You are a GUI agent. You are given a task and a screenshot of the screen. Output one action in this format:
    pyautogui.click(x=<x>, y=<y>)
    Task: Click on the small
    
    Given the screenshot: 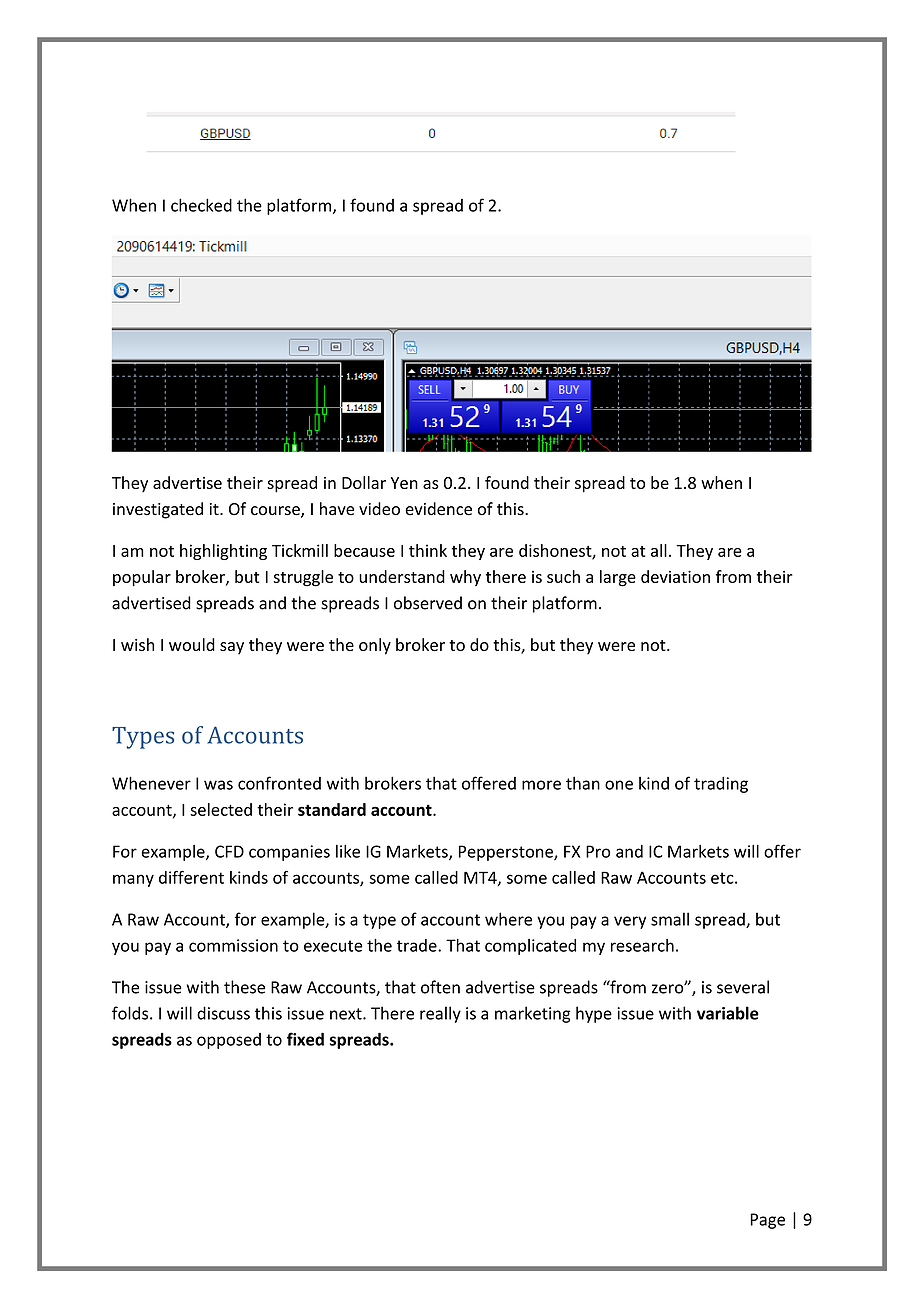 What is the action you would take?
    pyautogui.click(x=670, y=919)
